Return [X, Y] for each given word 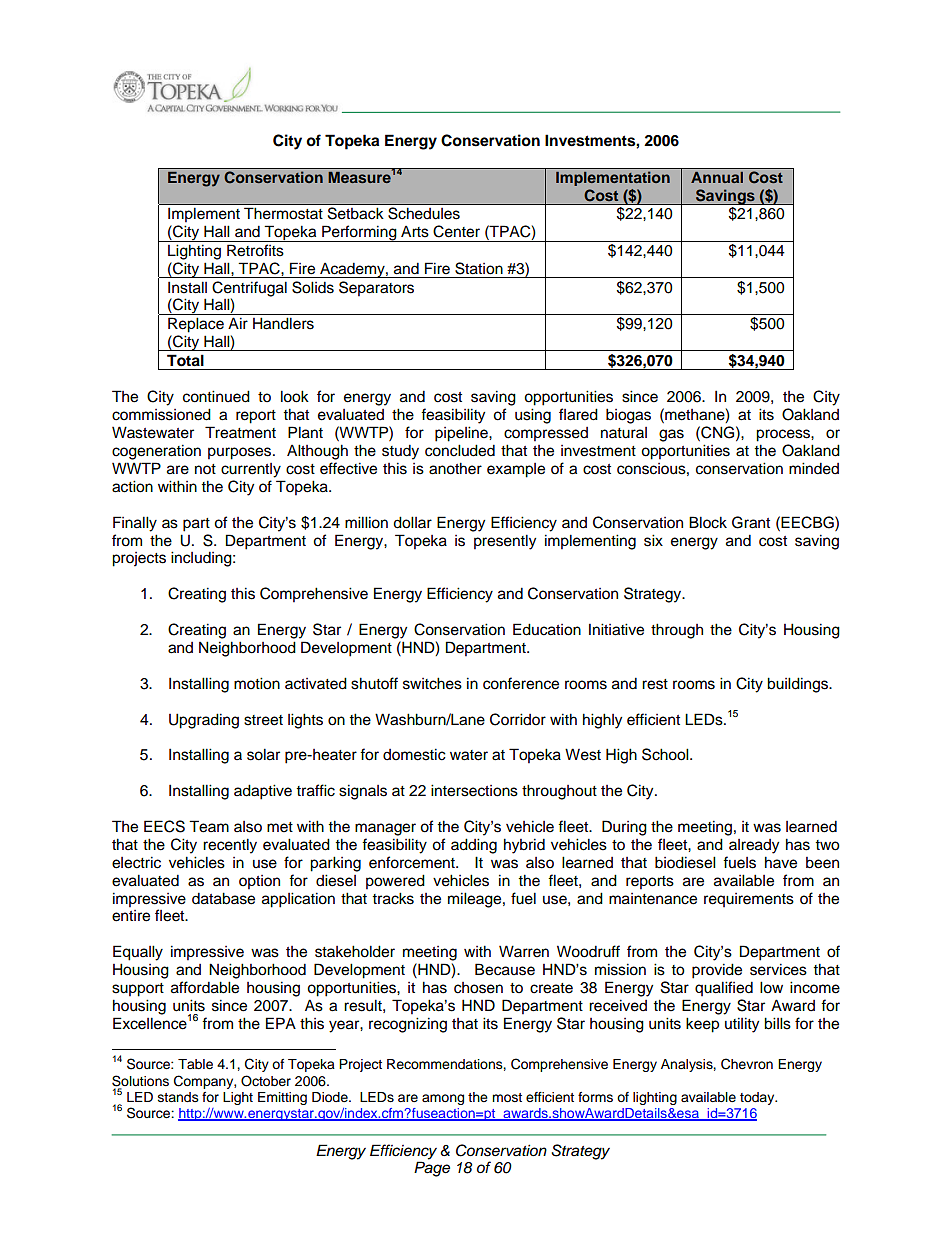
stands [178, 1097]
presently [505, 542]
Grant [751, 522]
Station [479, 268]
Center [456, 231]
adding [474, 846]
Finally [135, 524]
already [754, 846]
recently [230, 846]
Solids [313, 287]
